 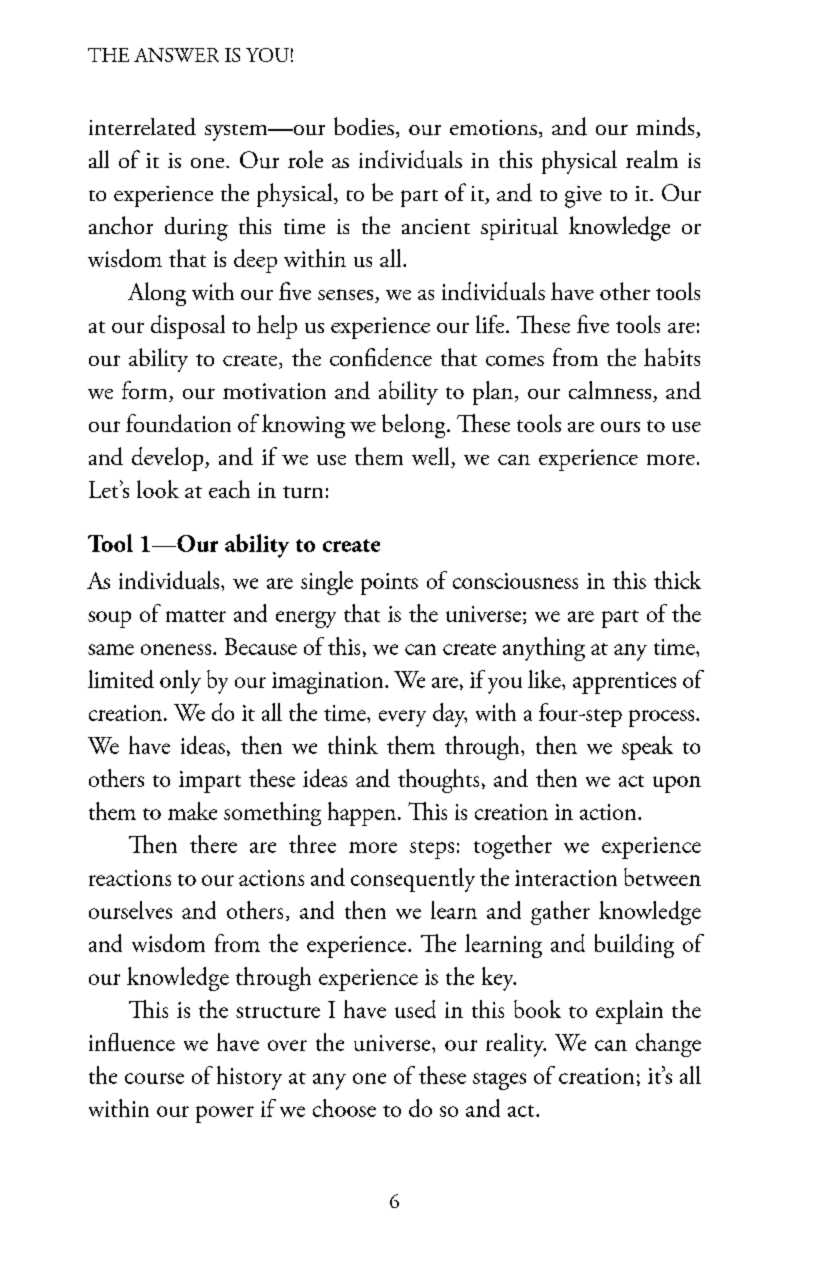 What do you see at coordinates (344, 1108) in the image?
I see `choose` at bounding box center [344, 1108].
